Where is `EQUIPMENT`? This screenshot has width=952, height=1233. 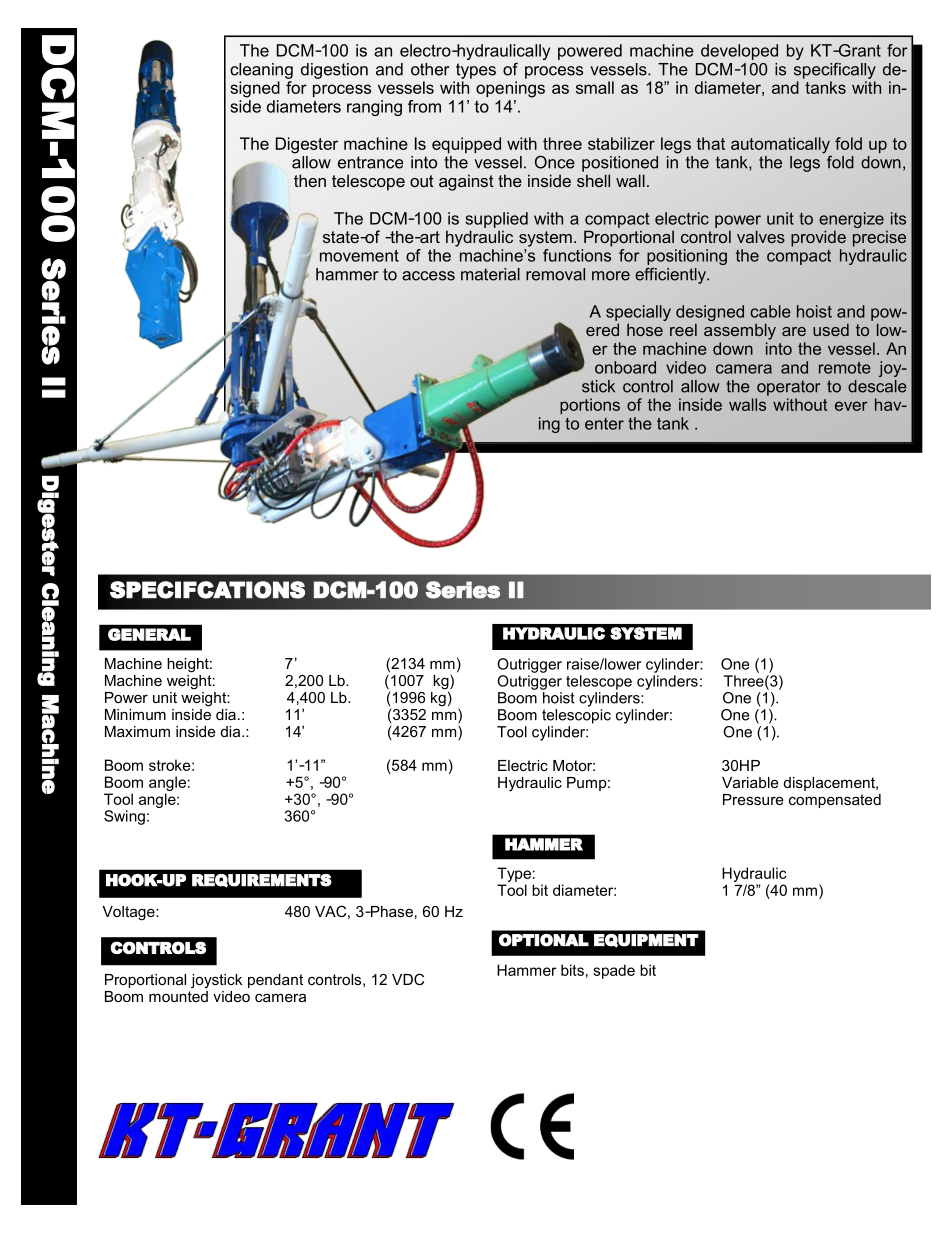
EQUIPMENT is located at coordinates (646, 941).
